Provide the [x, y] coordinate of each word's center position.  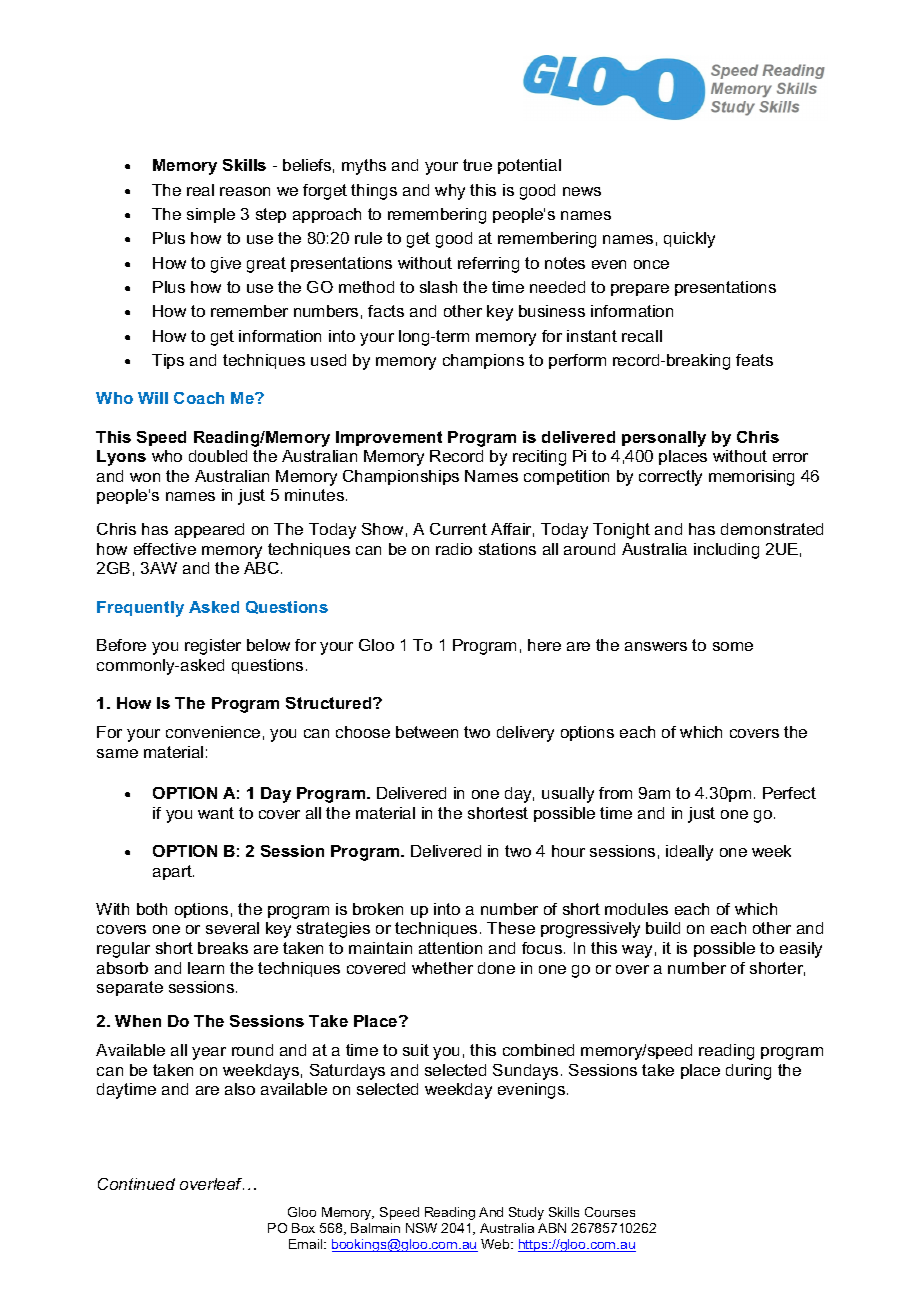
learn [206, 968]
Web [496, 1244]
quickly [689, 240]
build [663, 928]
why [450, 192]
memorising [751, 478]
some [733, 646]
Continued [136, 1184]
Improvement [389, 438]
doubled [218, 456]
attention [450, 948]
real [200, 190]
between [427, 732]
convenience [213, 732]
